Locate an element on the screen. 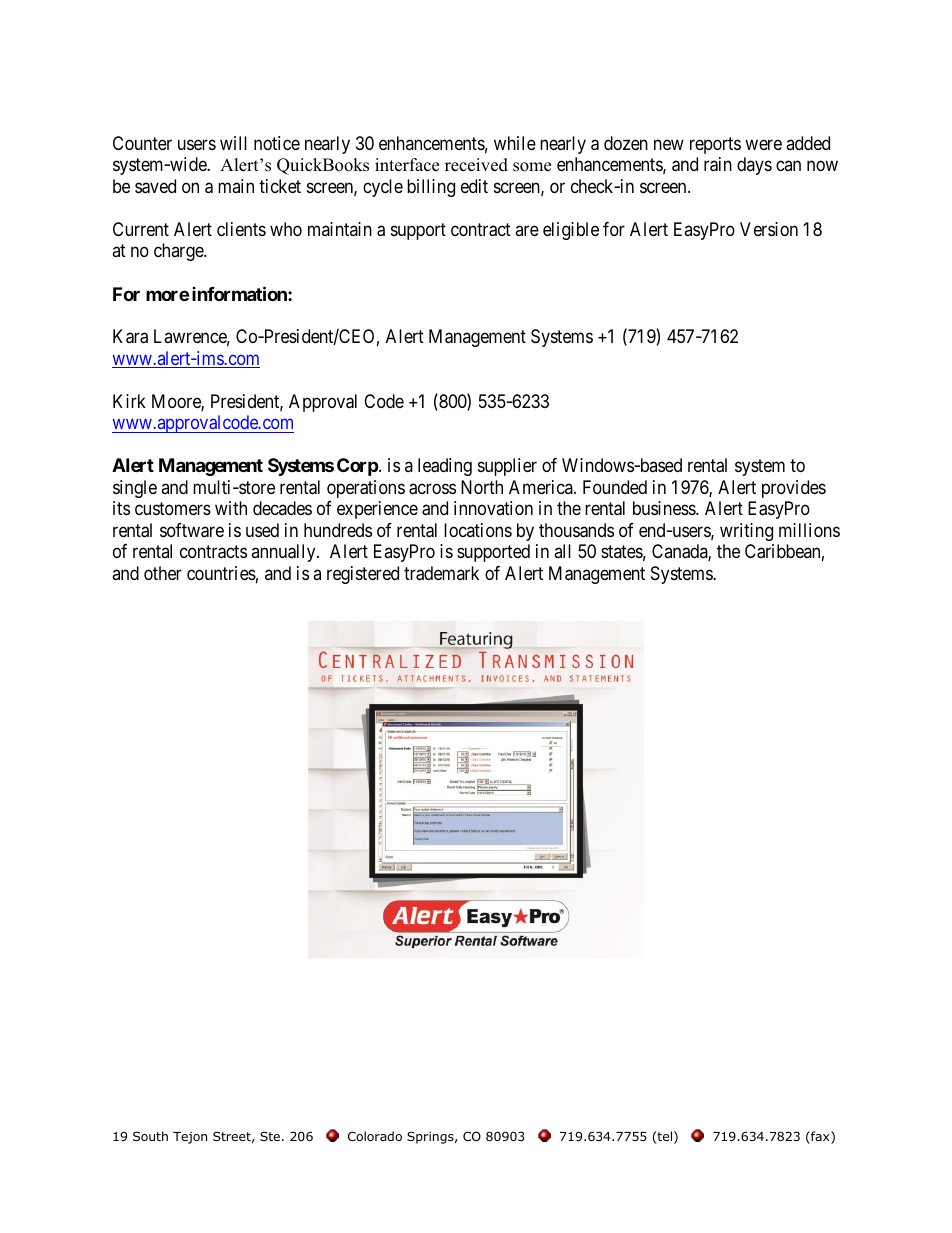 Image resolution: width=952 pixels, height=1233 pixels. trademark is located at coordinates (441, 573).
